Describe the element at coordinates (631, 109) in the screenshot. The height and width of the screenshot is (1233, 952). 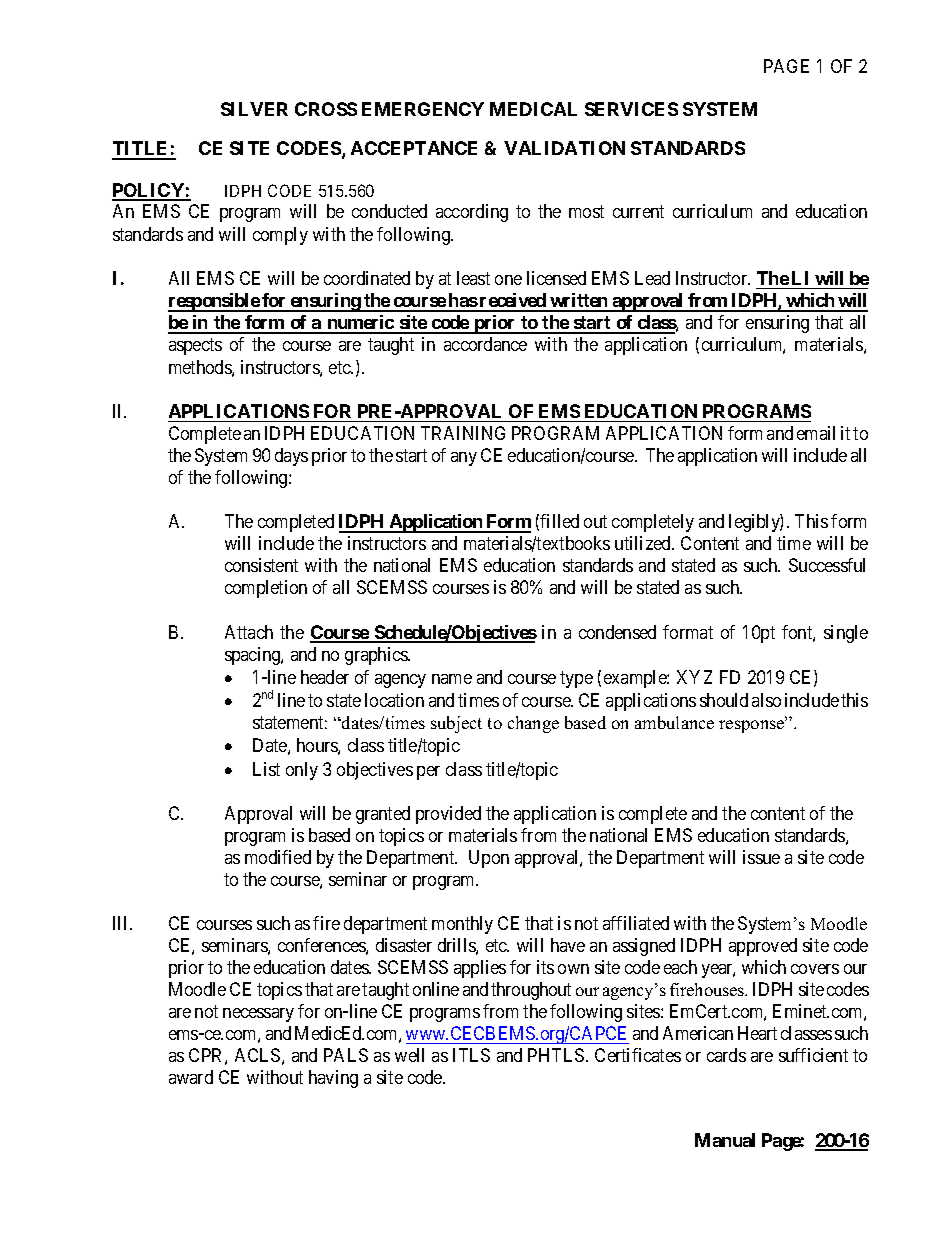
I see `SERVICES` at that location.
